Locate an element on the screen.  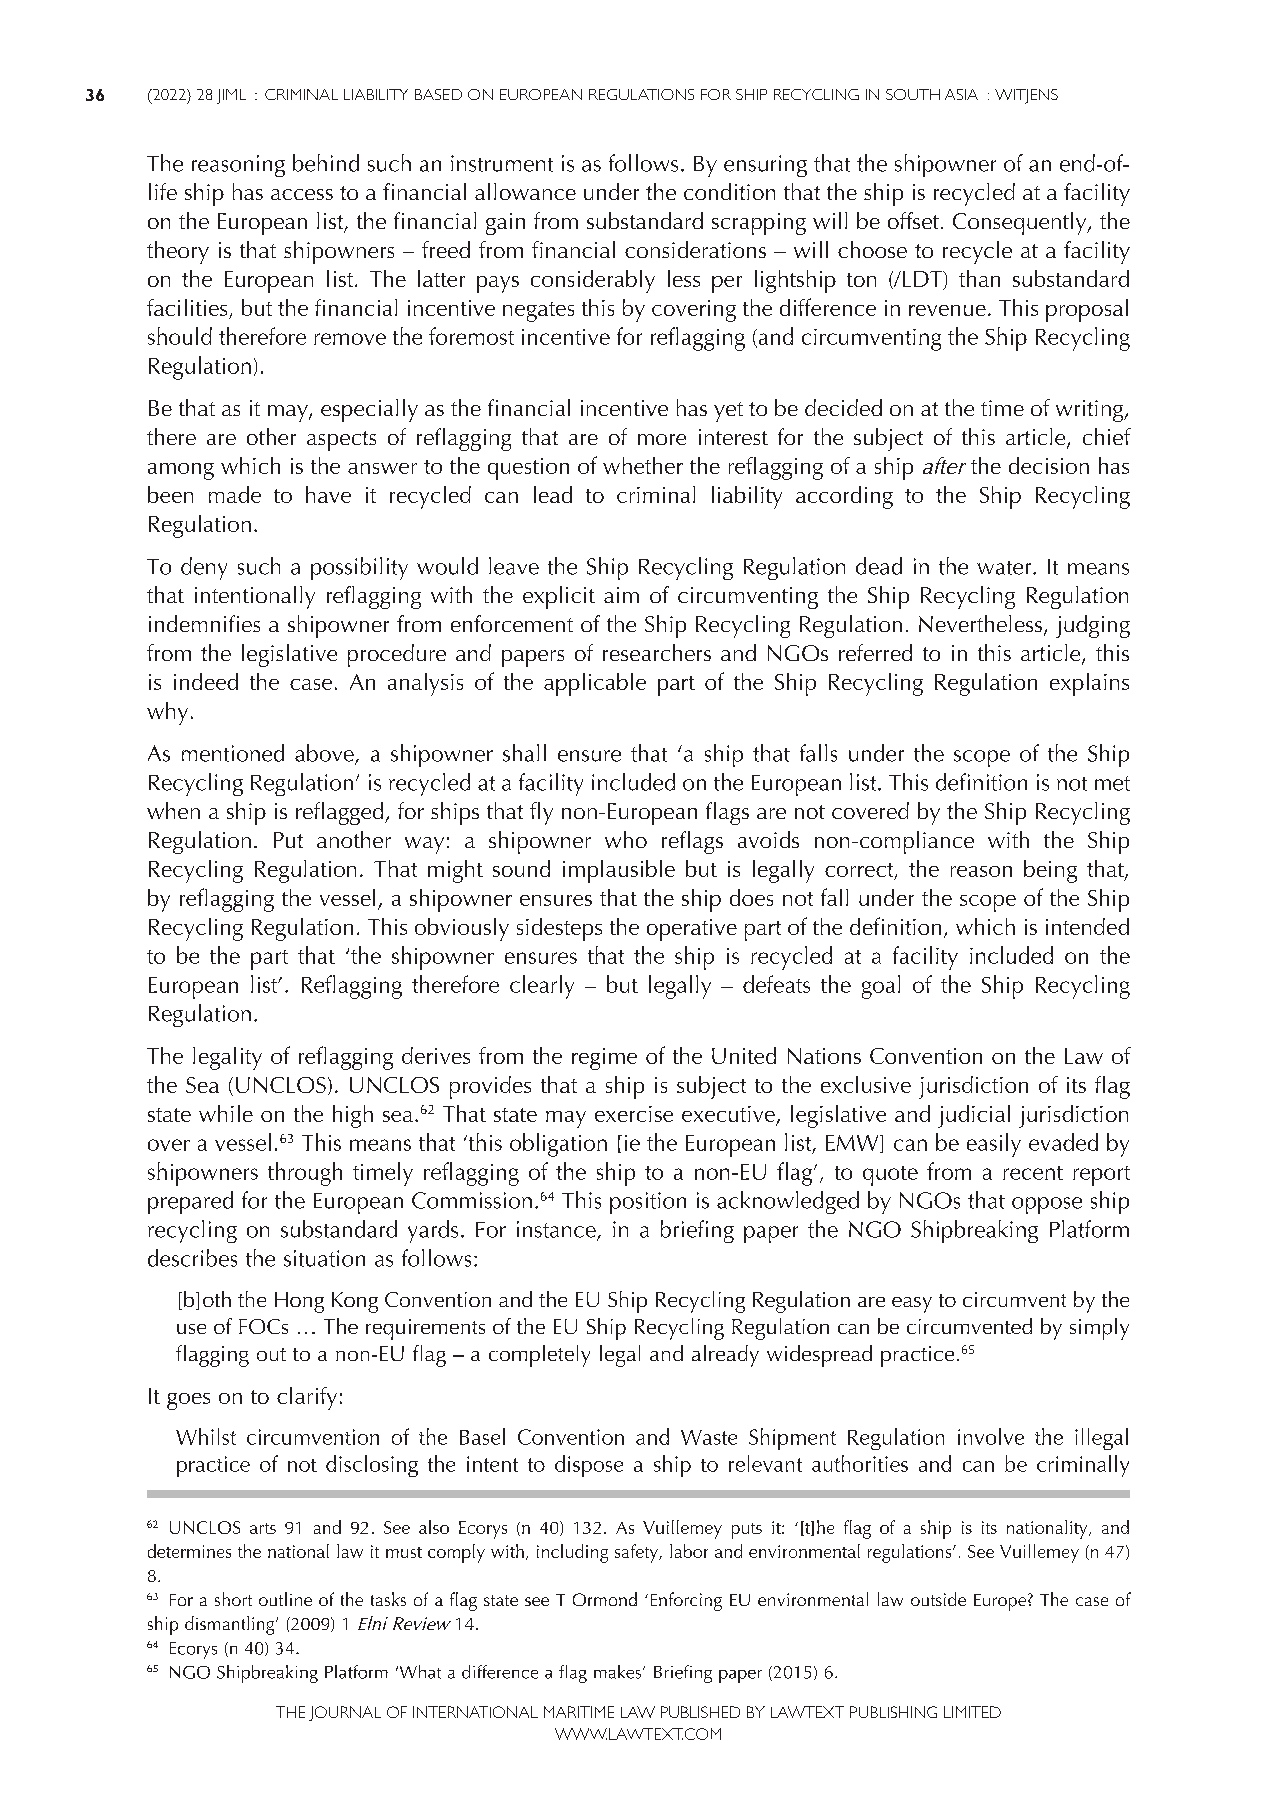
ASIA is located at coordinates (961, 94).
